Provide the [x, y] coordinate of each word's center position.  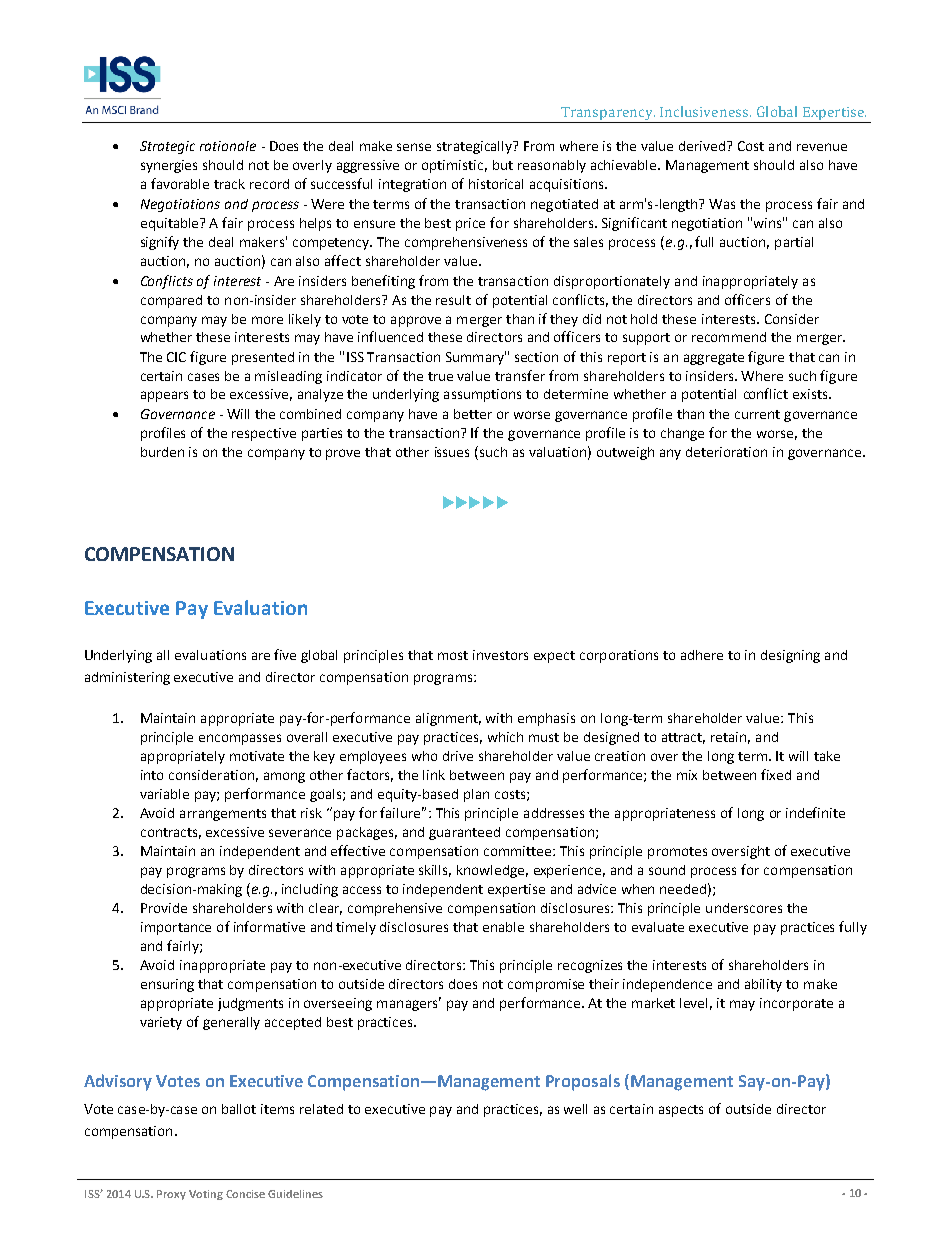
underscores [744, 908]
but [503, 165]
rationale [228, 146]
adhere [702, 655]
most [453, 655]
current [757, 414]
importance [176, 928]
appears [164, 396]
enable [503, 927]
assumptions [482, 395]
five [285, 654]
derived [703, 146]
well [575, 1109]
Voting [206, 1195]
